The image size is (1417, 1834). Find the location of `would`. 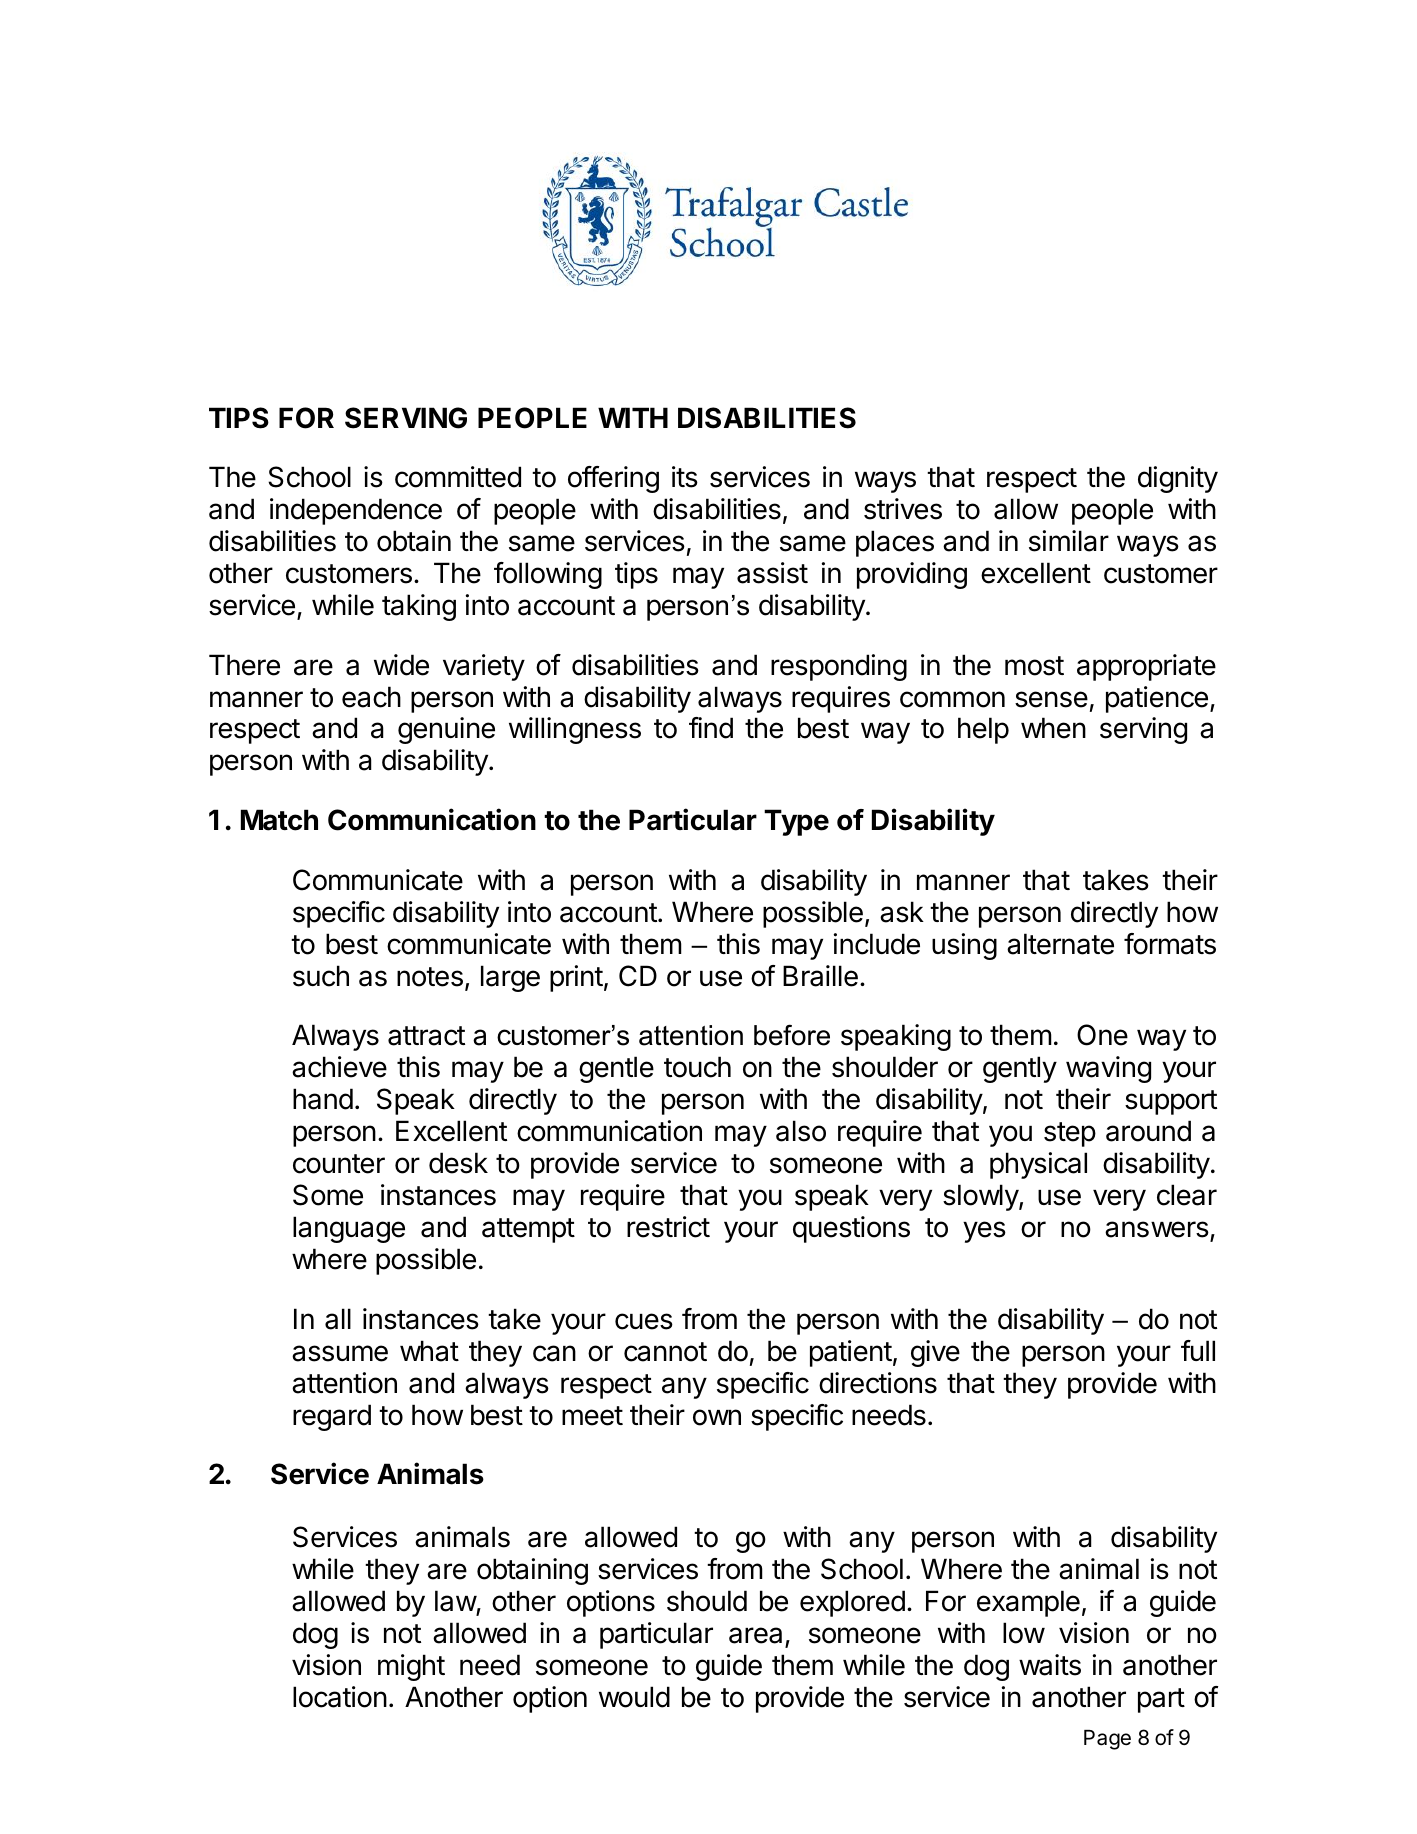

would is located at coordinates (634, 1697).
